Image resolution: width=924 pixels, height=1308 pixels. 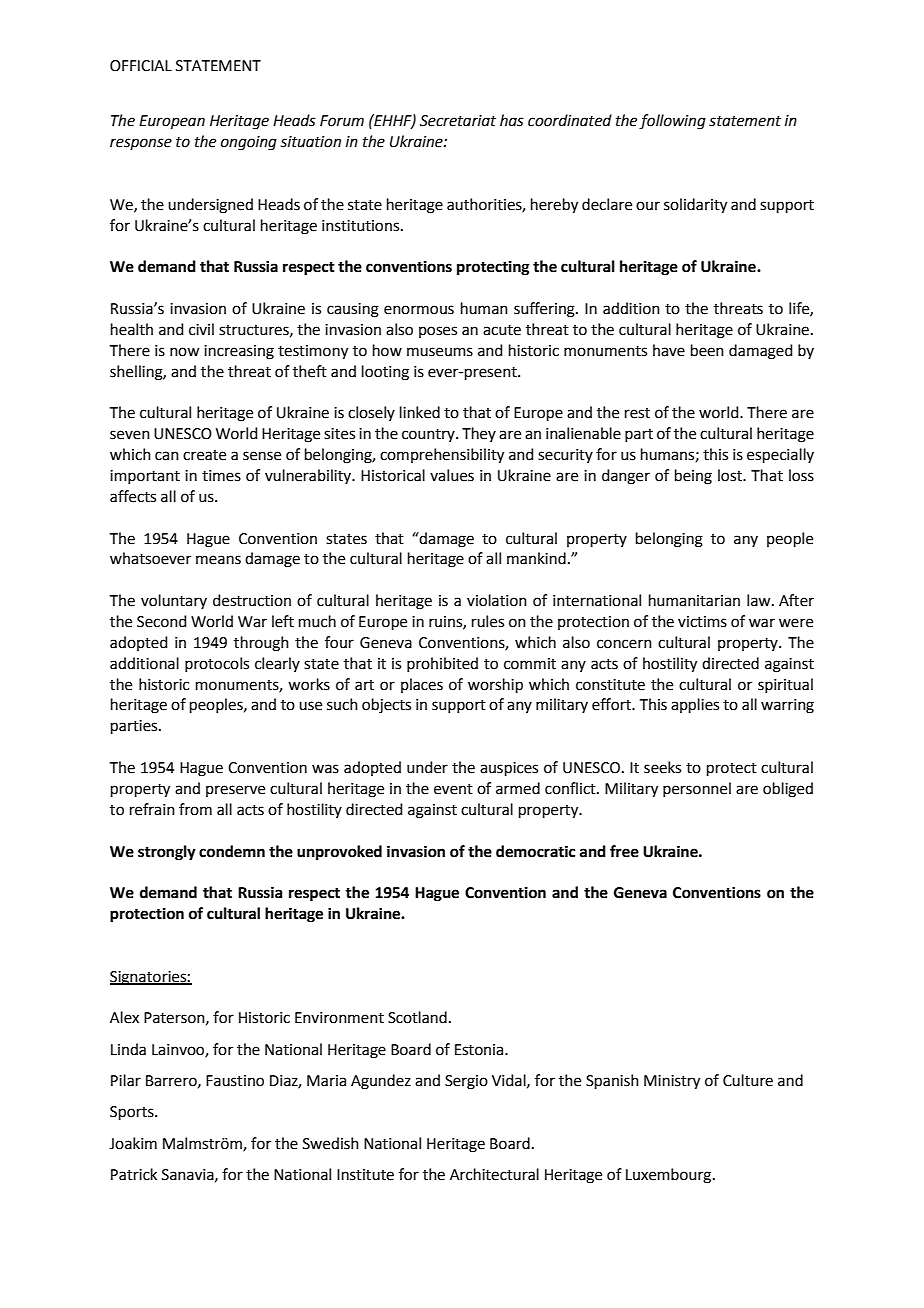 What do you see at coordinates (488, 621) in the image?
I see `rules` at bounding box center [488, 621].
